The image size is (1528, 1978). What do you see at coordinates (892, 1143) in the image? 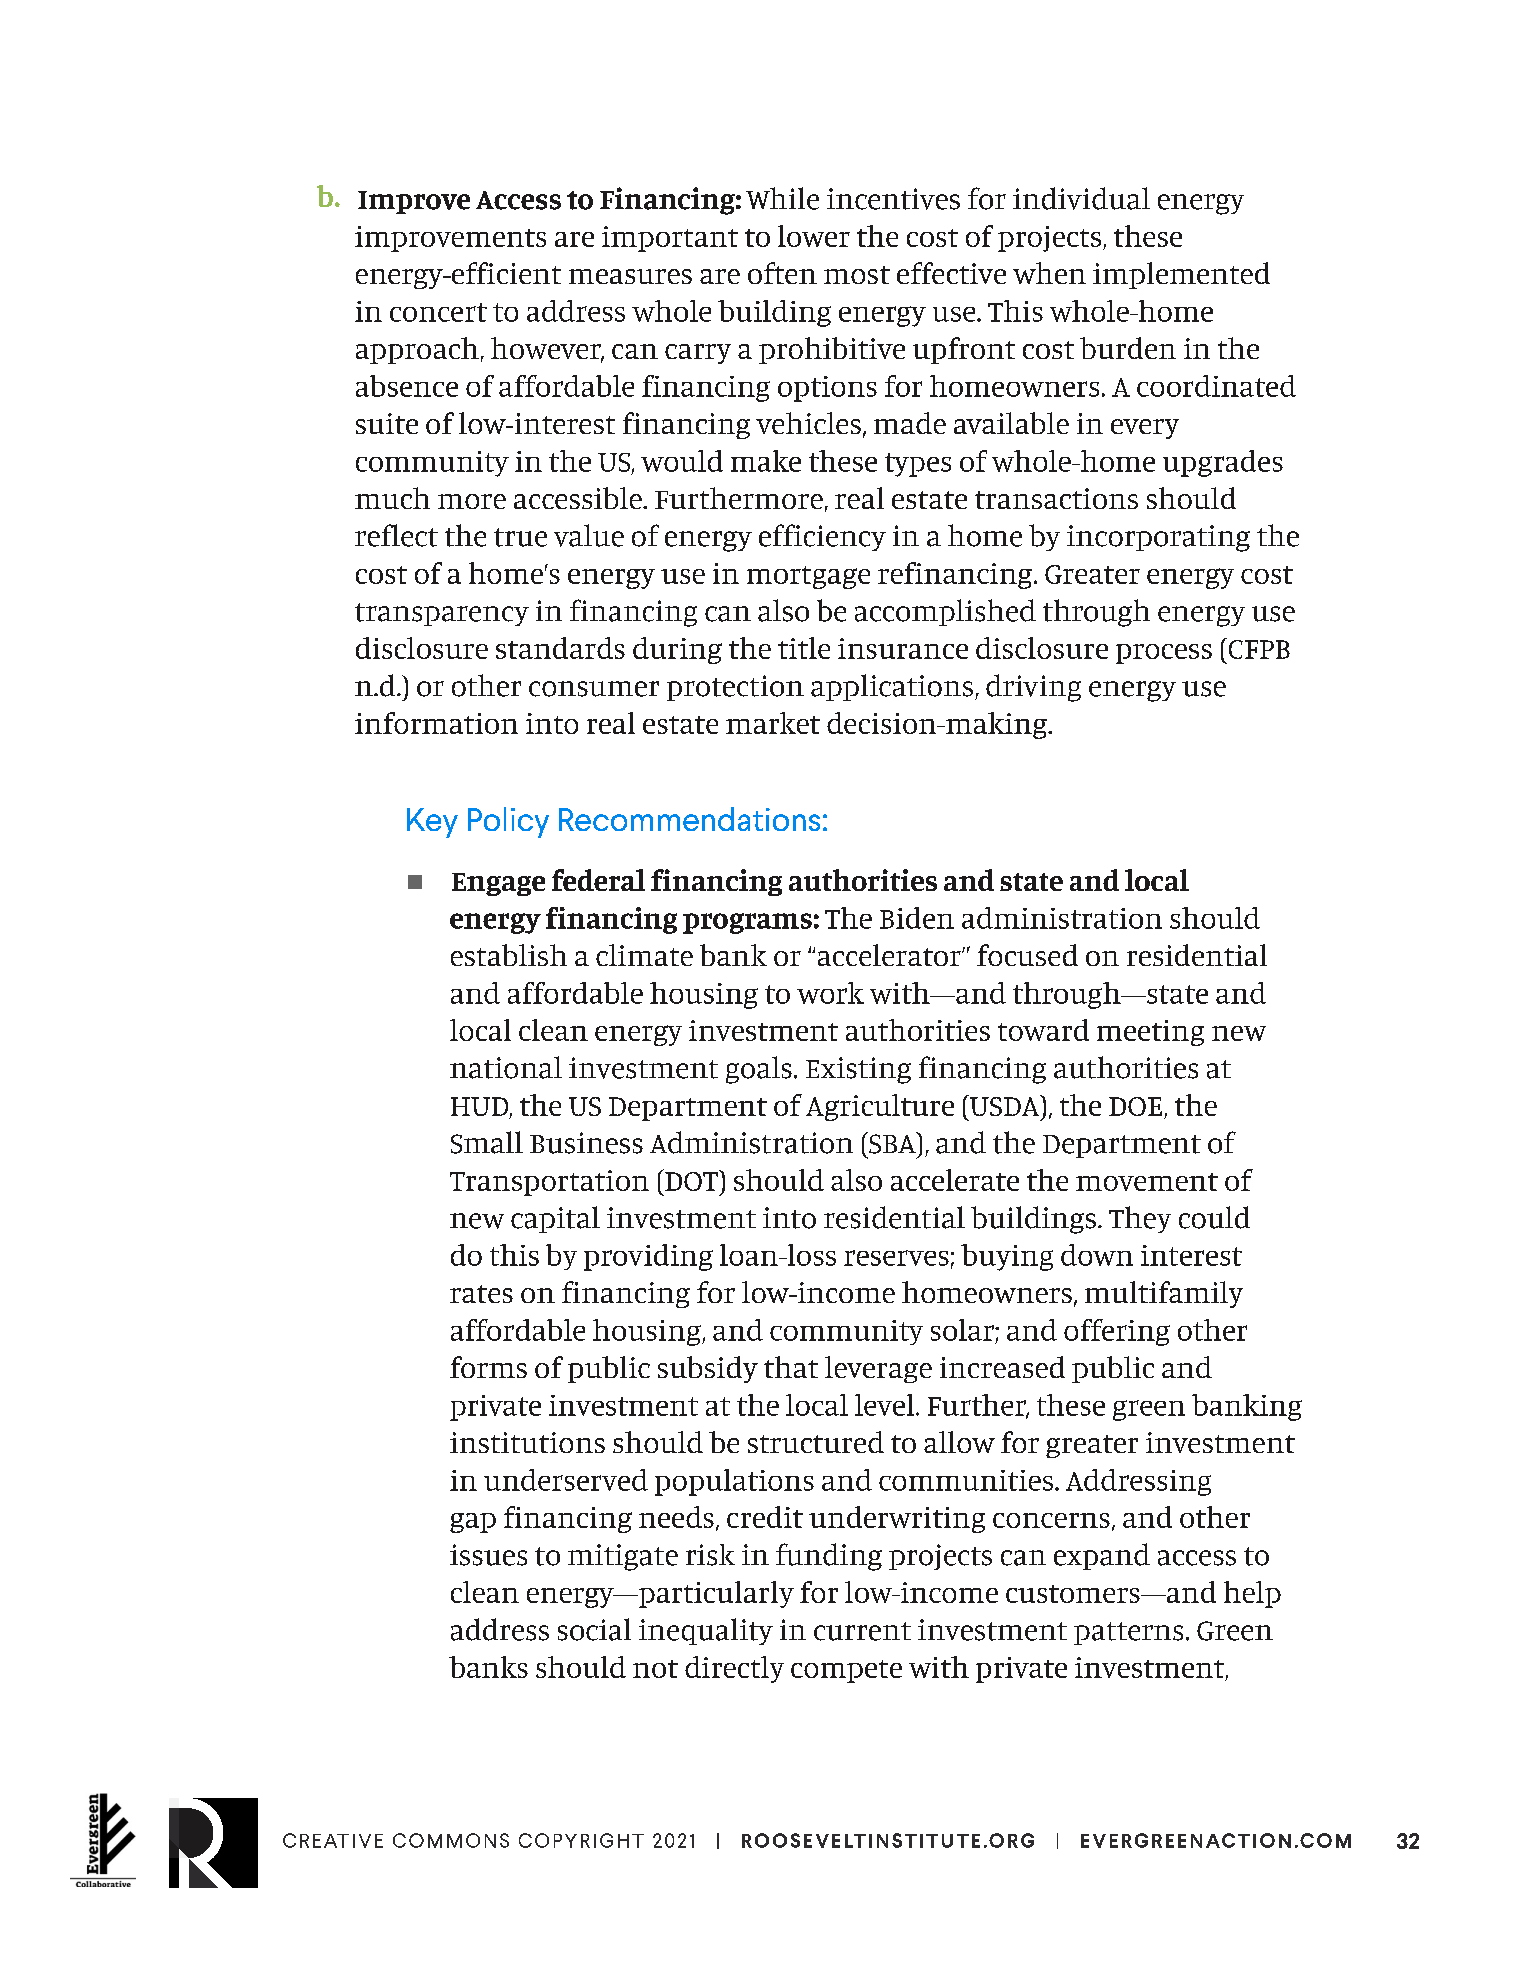
I see `SBA` at bounding box center [892, 1143].
